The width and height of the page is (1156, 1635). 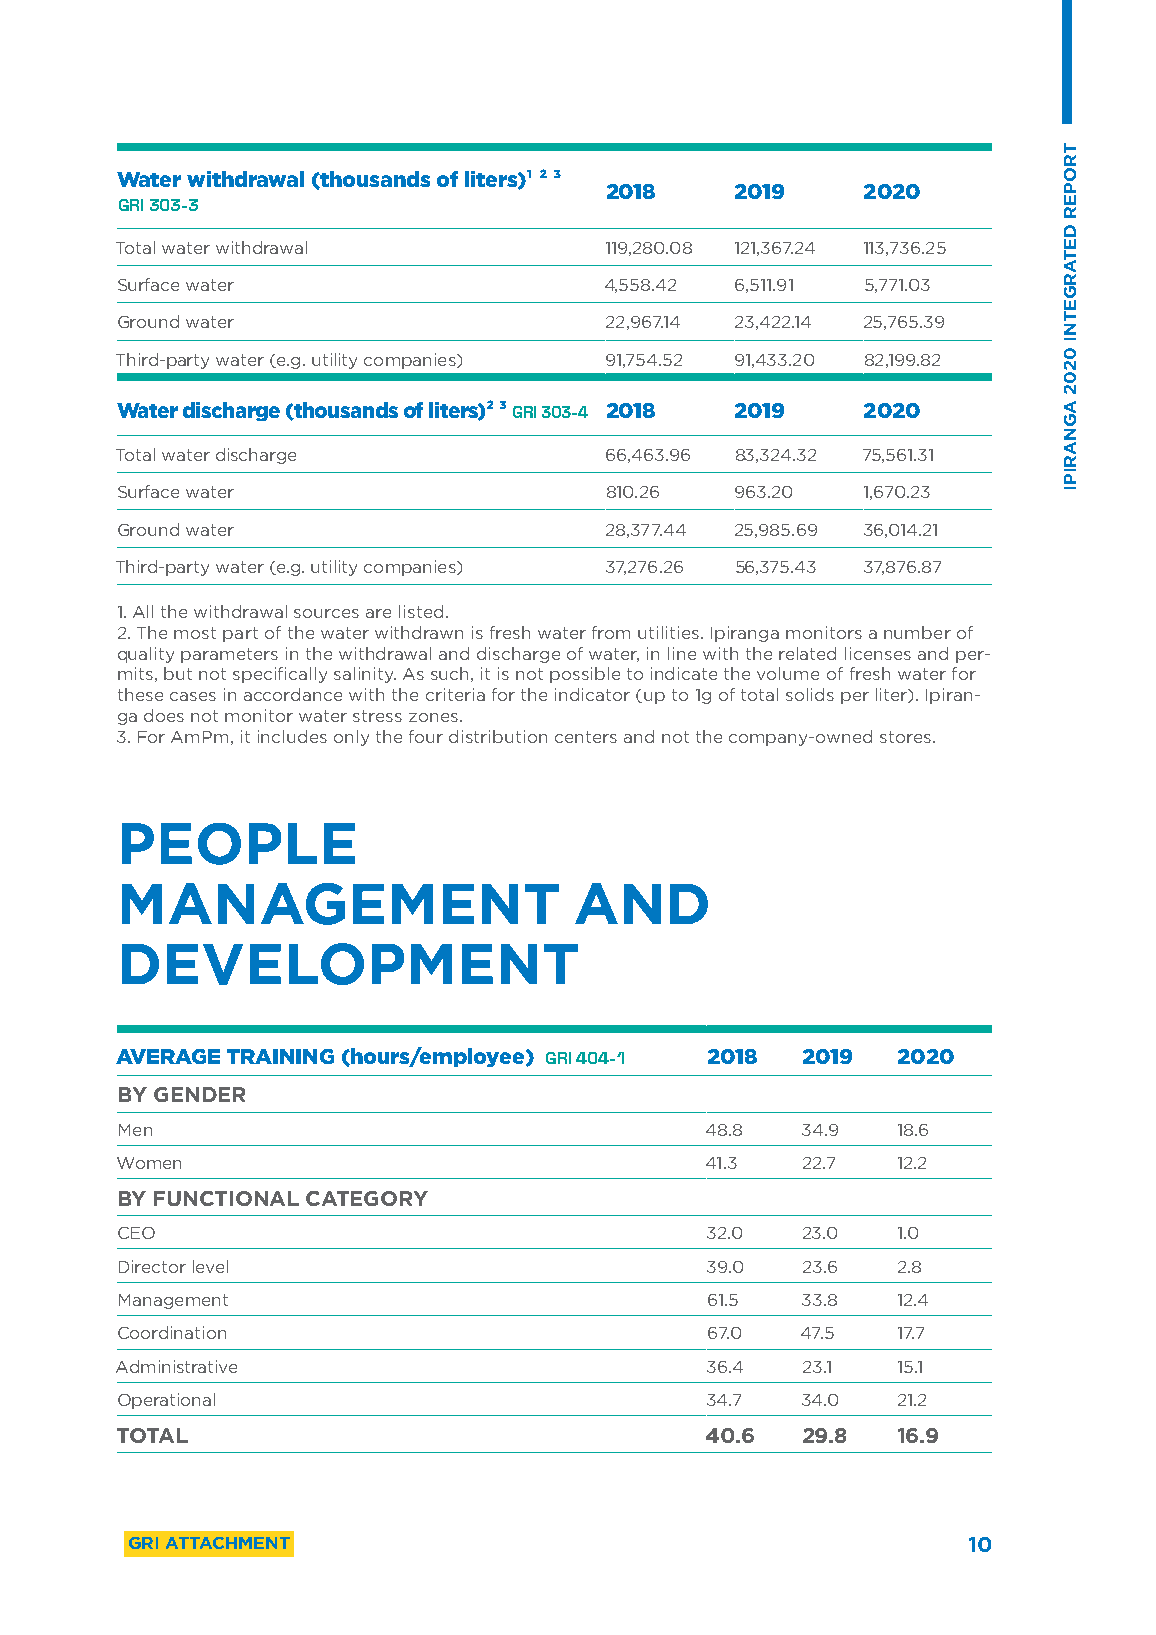 What do you see at coordinates (280, 1056) in the page?
I see `TRAINING` at bounding box center [280, 1056].
